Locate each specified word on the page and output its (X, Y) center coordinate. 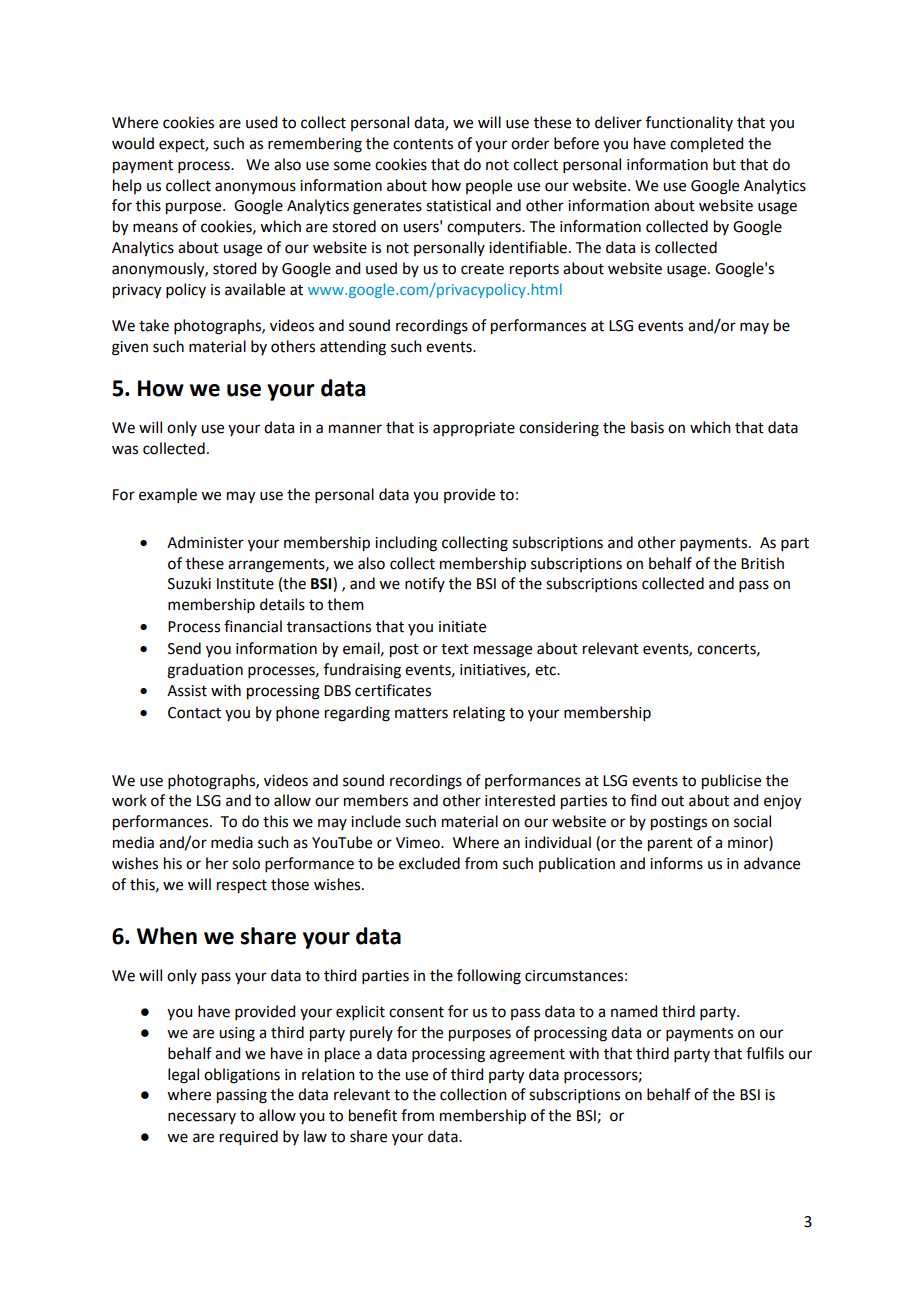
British (762, 563)
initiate (462, 627)
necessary (202, 1118)
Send (184, 648)
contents (423, 144)
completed (706, 144)
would (133, 143)
